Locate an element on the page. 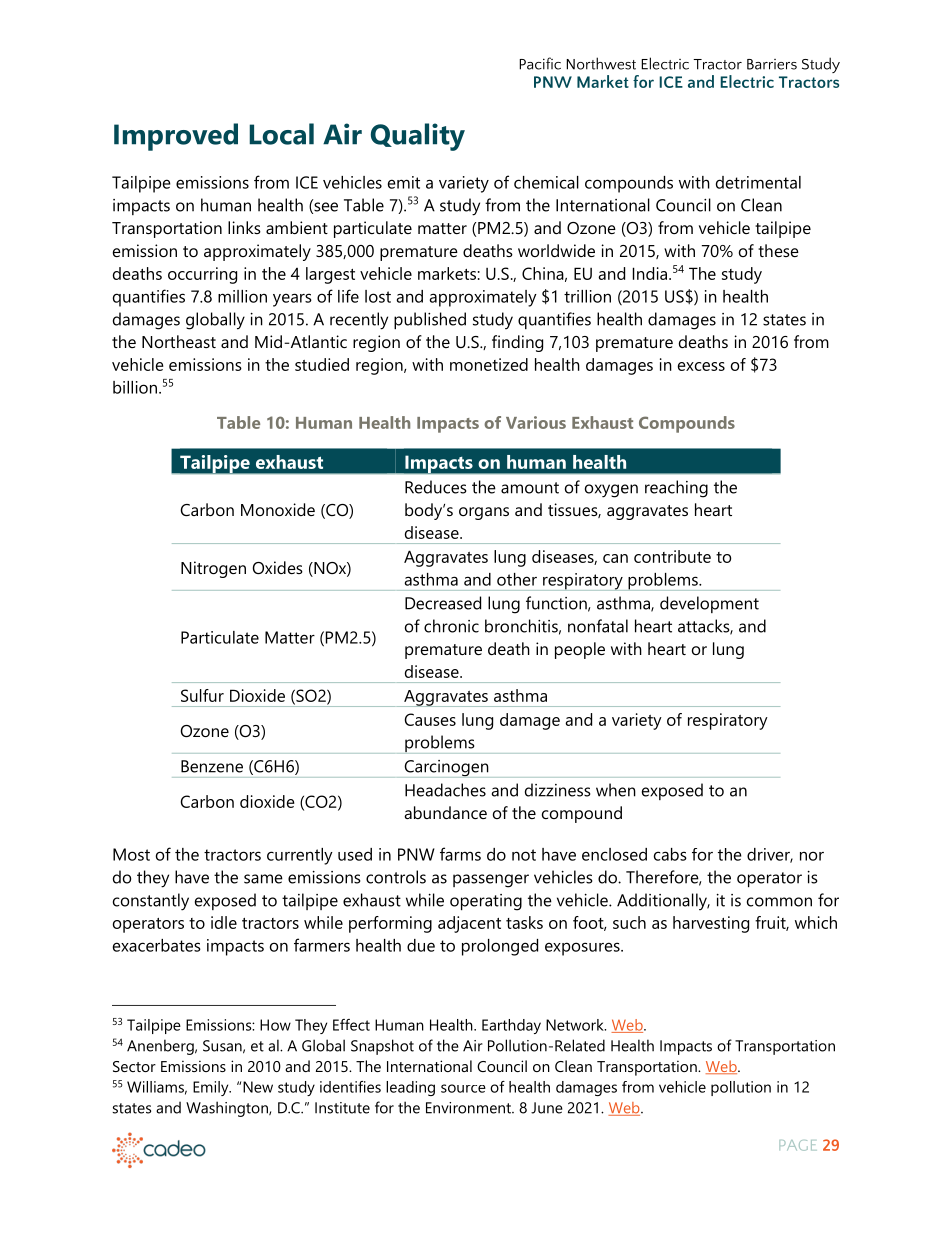 This document has width=952, height=1233. Decreased is located at coordinates (443, 603).
